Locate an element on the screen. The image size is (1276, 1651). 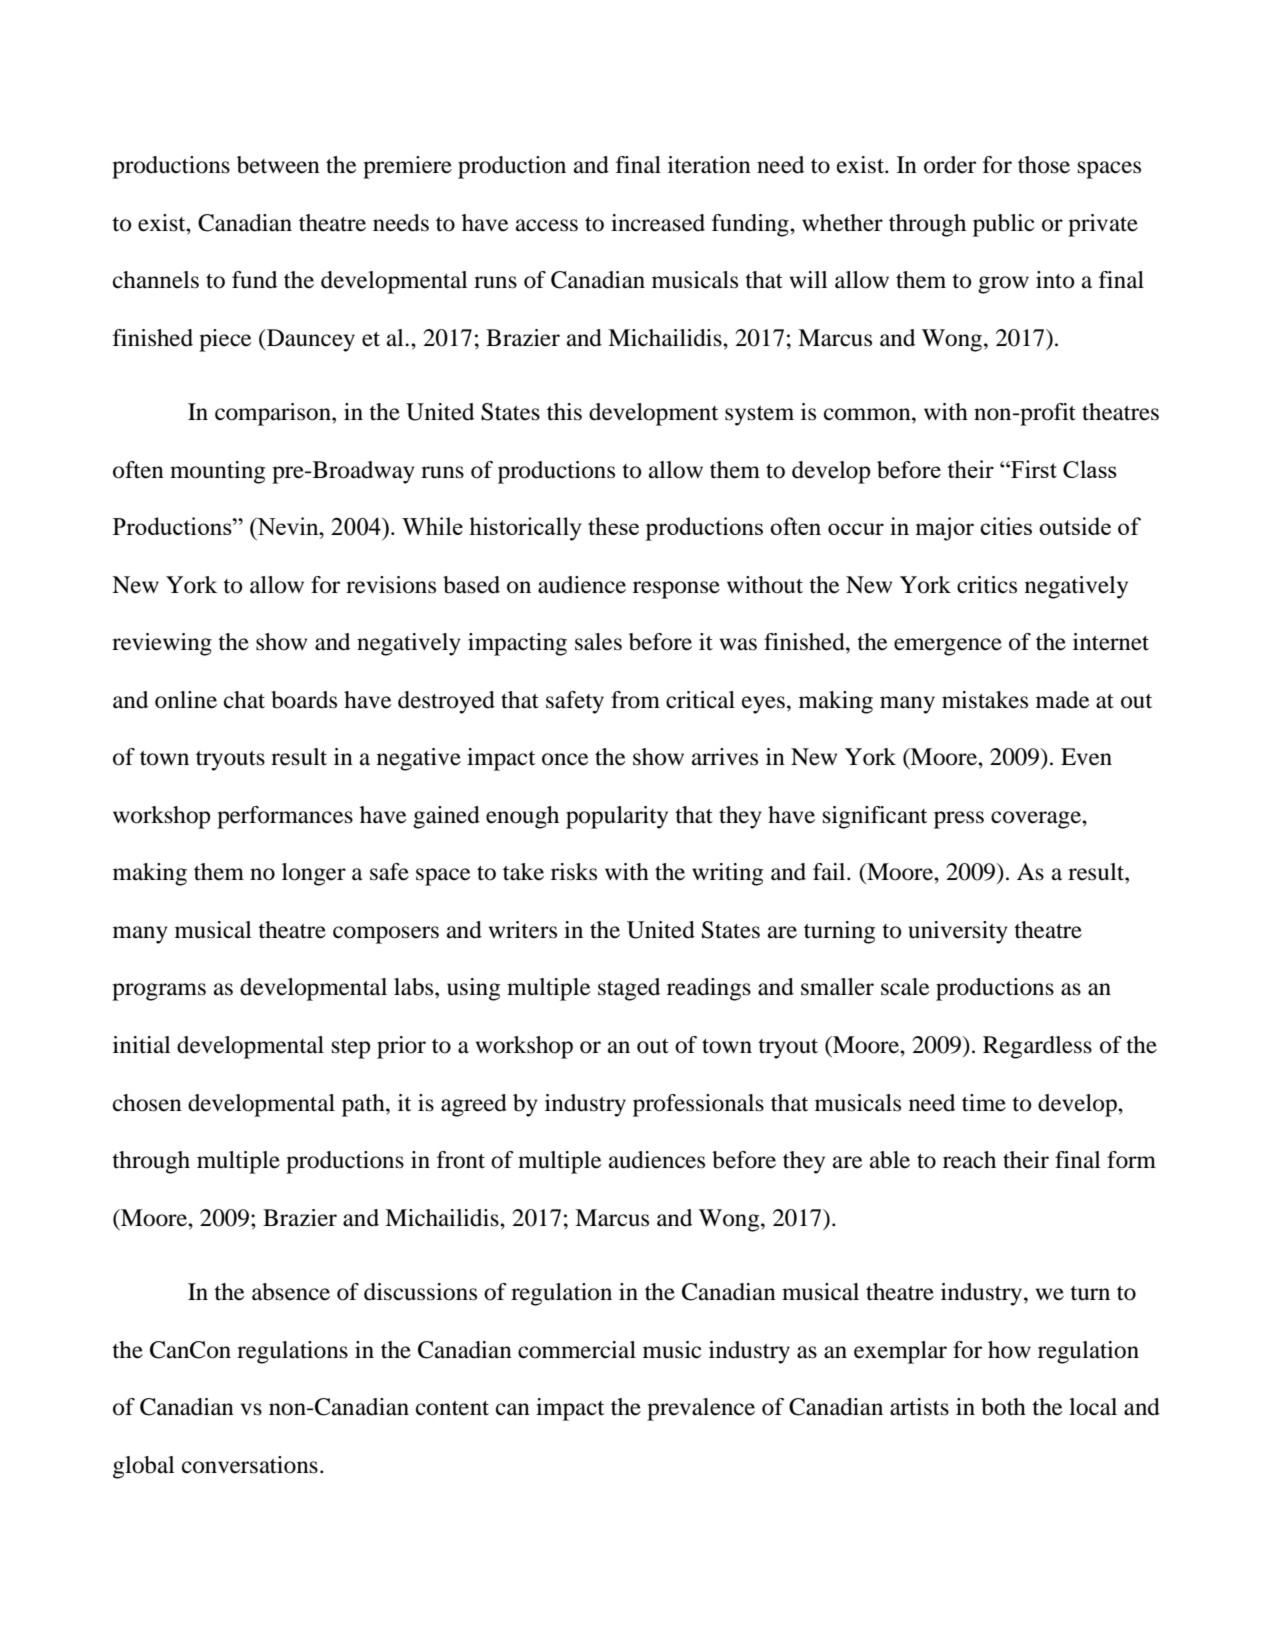
longer is located at coordinates (314, 874).
